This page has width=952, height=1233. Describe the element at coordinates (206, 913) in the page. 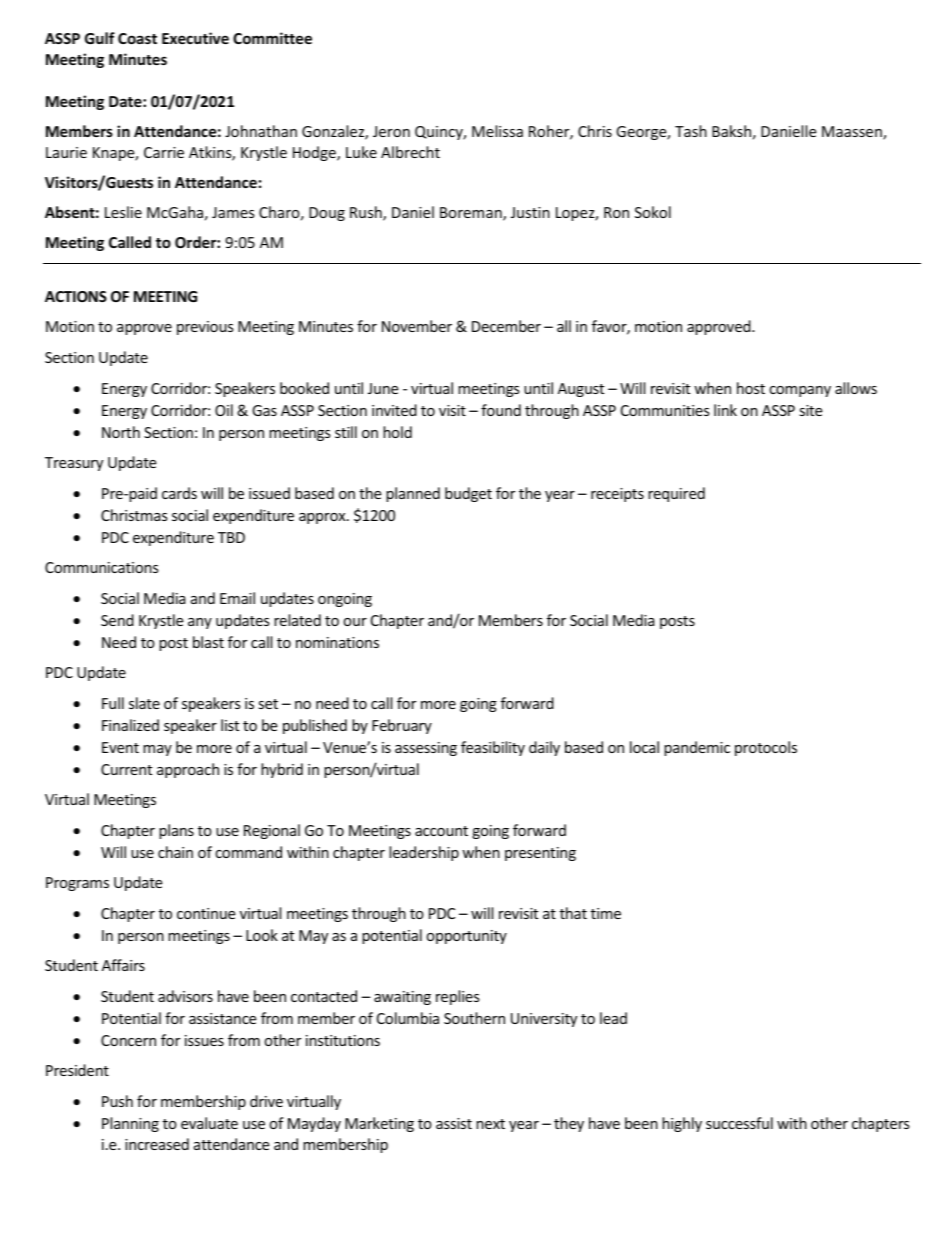

I see `continue` at that location.
